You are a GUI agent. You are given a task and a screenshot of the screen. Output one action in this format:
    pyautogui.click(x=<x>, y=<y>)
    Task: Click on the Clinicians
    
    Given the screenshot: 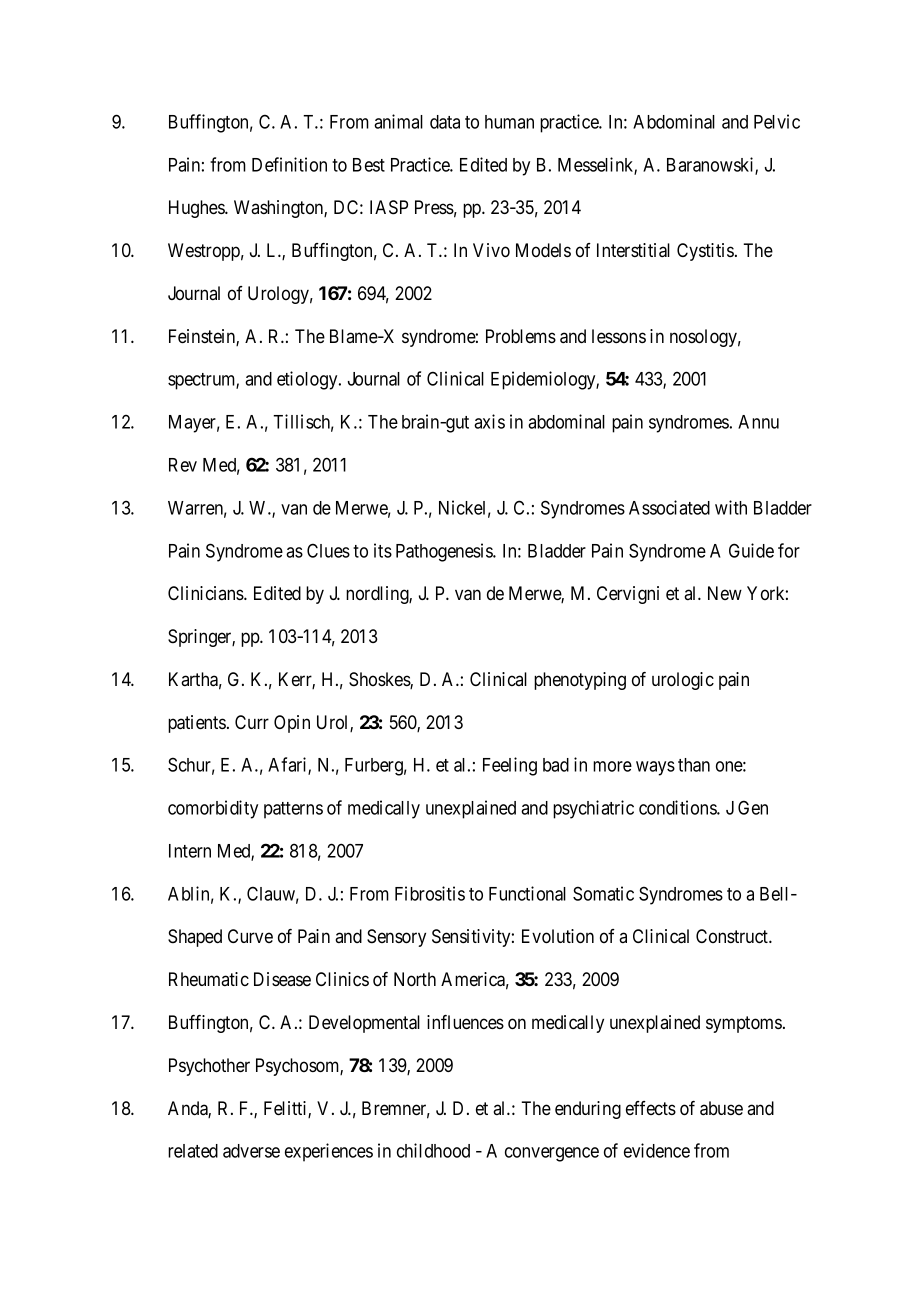 What is the action you would take?
    pyautogui.click(x=206, y=593)
